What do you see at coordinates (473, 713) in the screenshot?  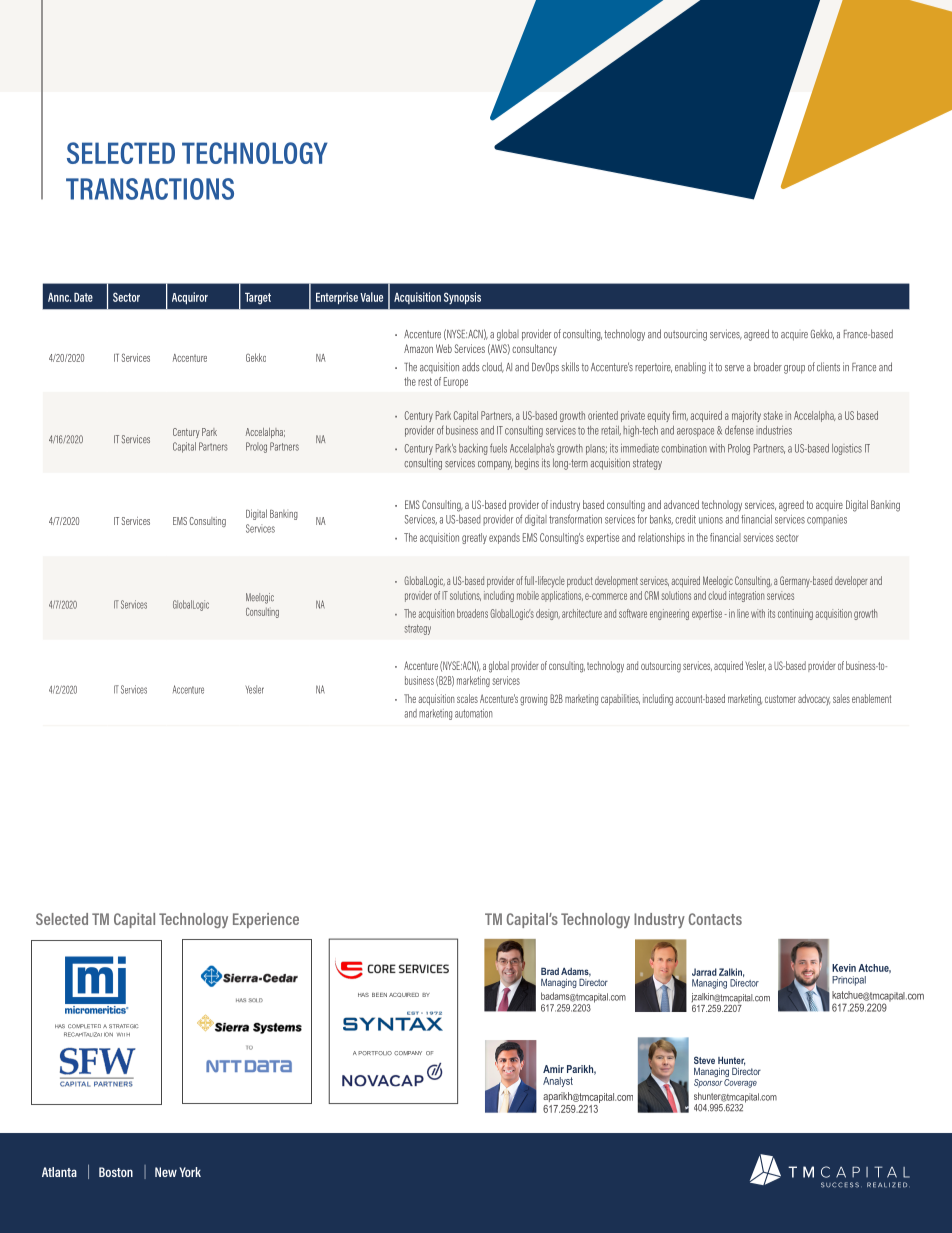 I see `automation` at bounding box center [473, 713].
